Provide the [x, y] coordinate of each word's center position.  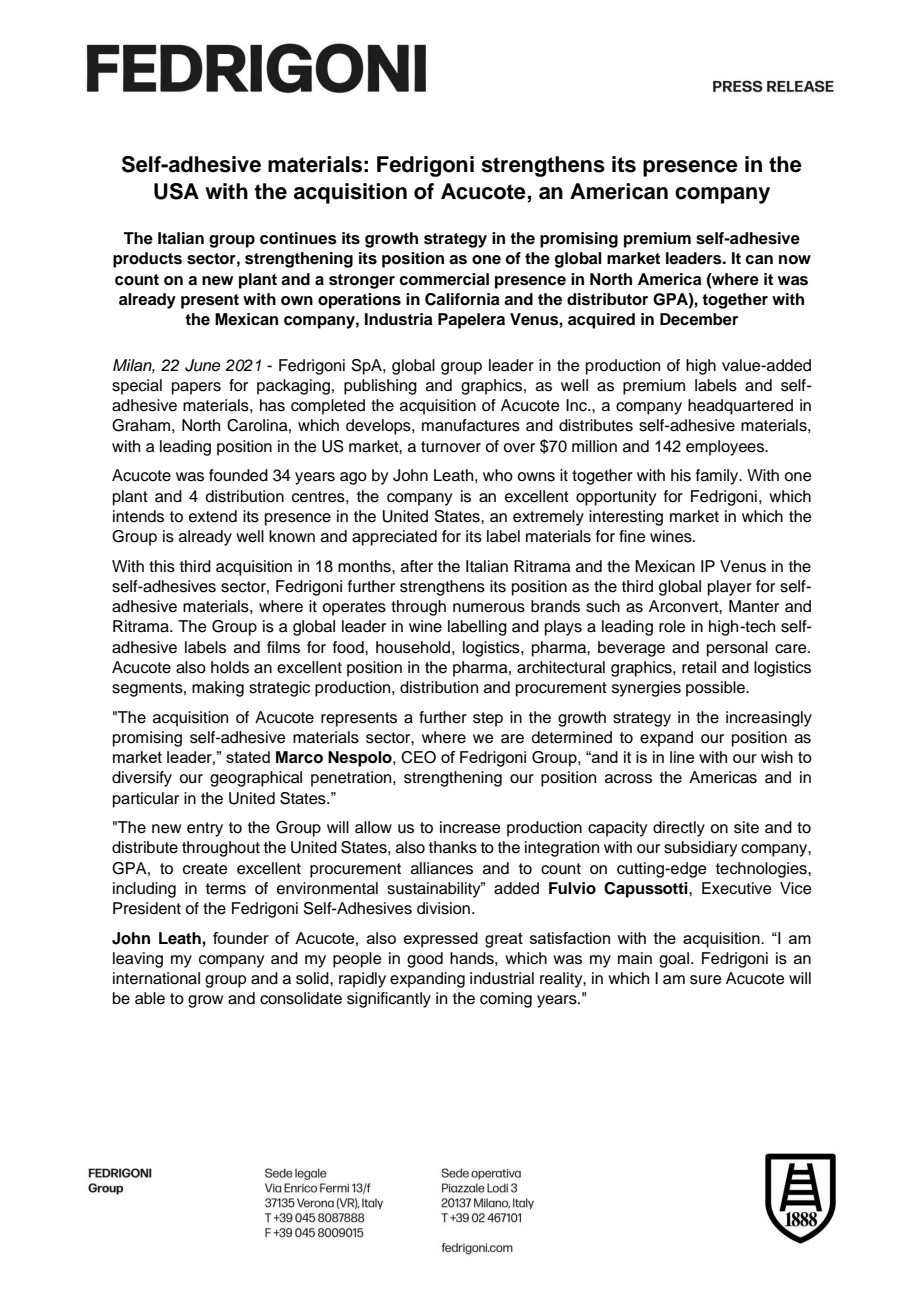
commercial [444, 279]
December [699, 319]
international [156, 978]
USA [176, 191]
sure [706, 980]
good [425, 960]
